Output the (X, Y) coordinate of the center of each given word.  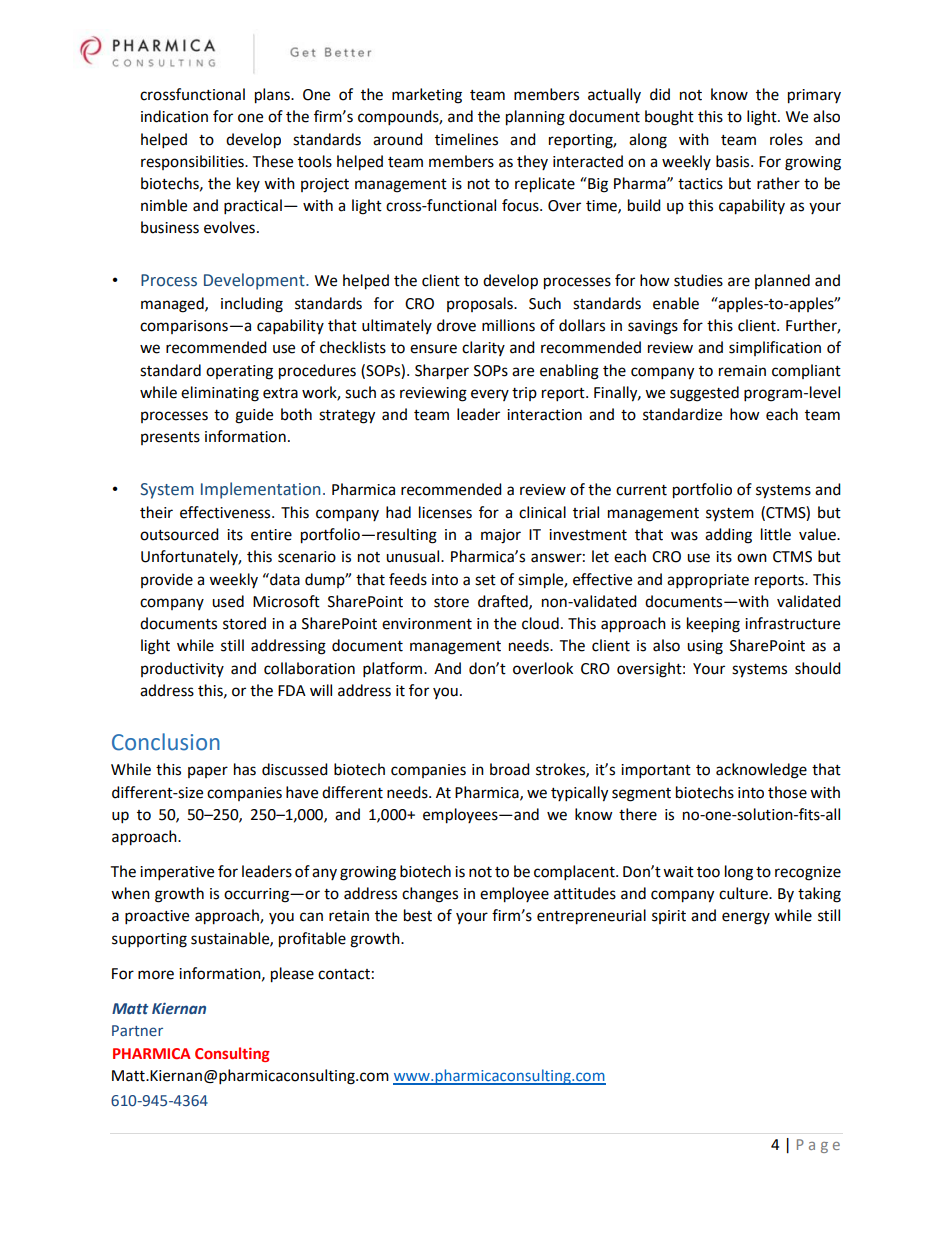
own (752, 558)
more (156, 975)
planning (535, 118)
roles (786, 139)
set (485, 580)
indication (174, 116)
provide (167, 580)
